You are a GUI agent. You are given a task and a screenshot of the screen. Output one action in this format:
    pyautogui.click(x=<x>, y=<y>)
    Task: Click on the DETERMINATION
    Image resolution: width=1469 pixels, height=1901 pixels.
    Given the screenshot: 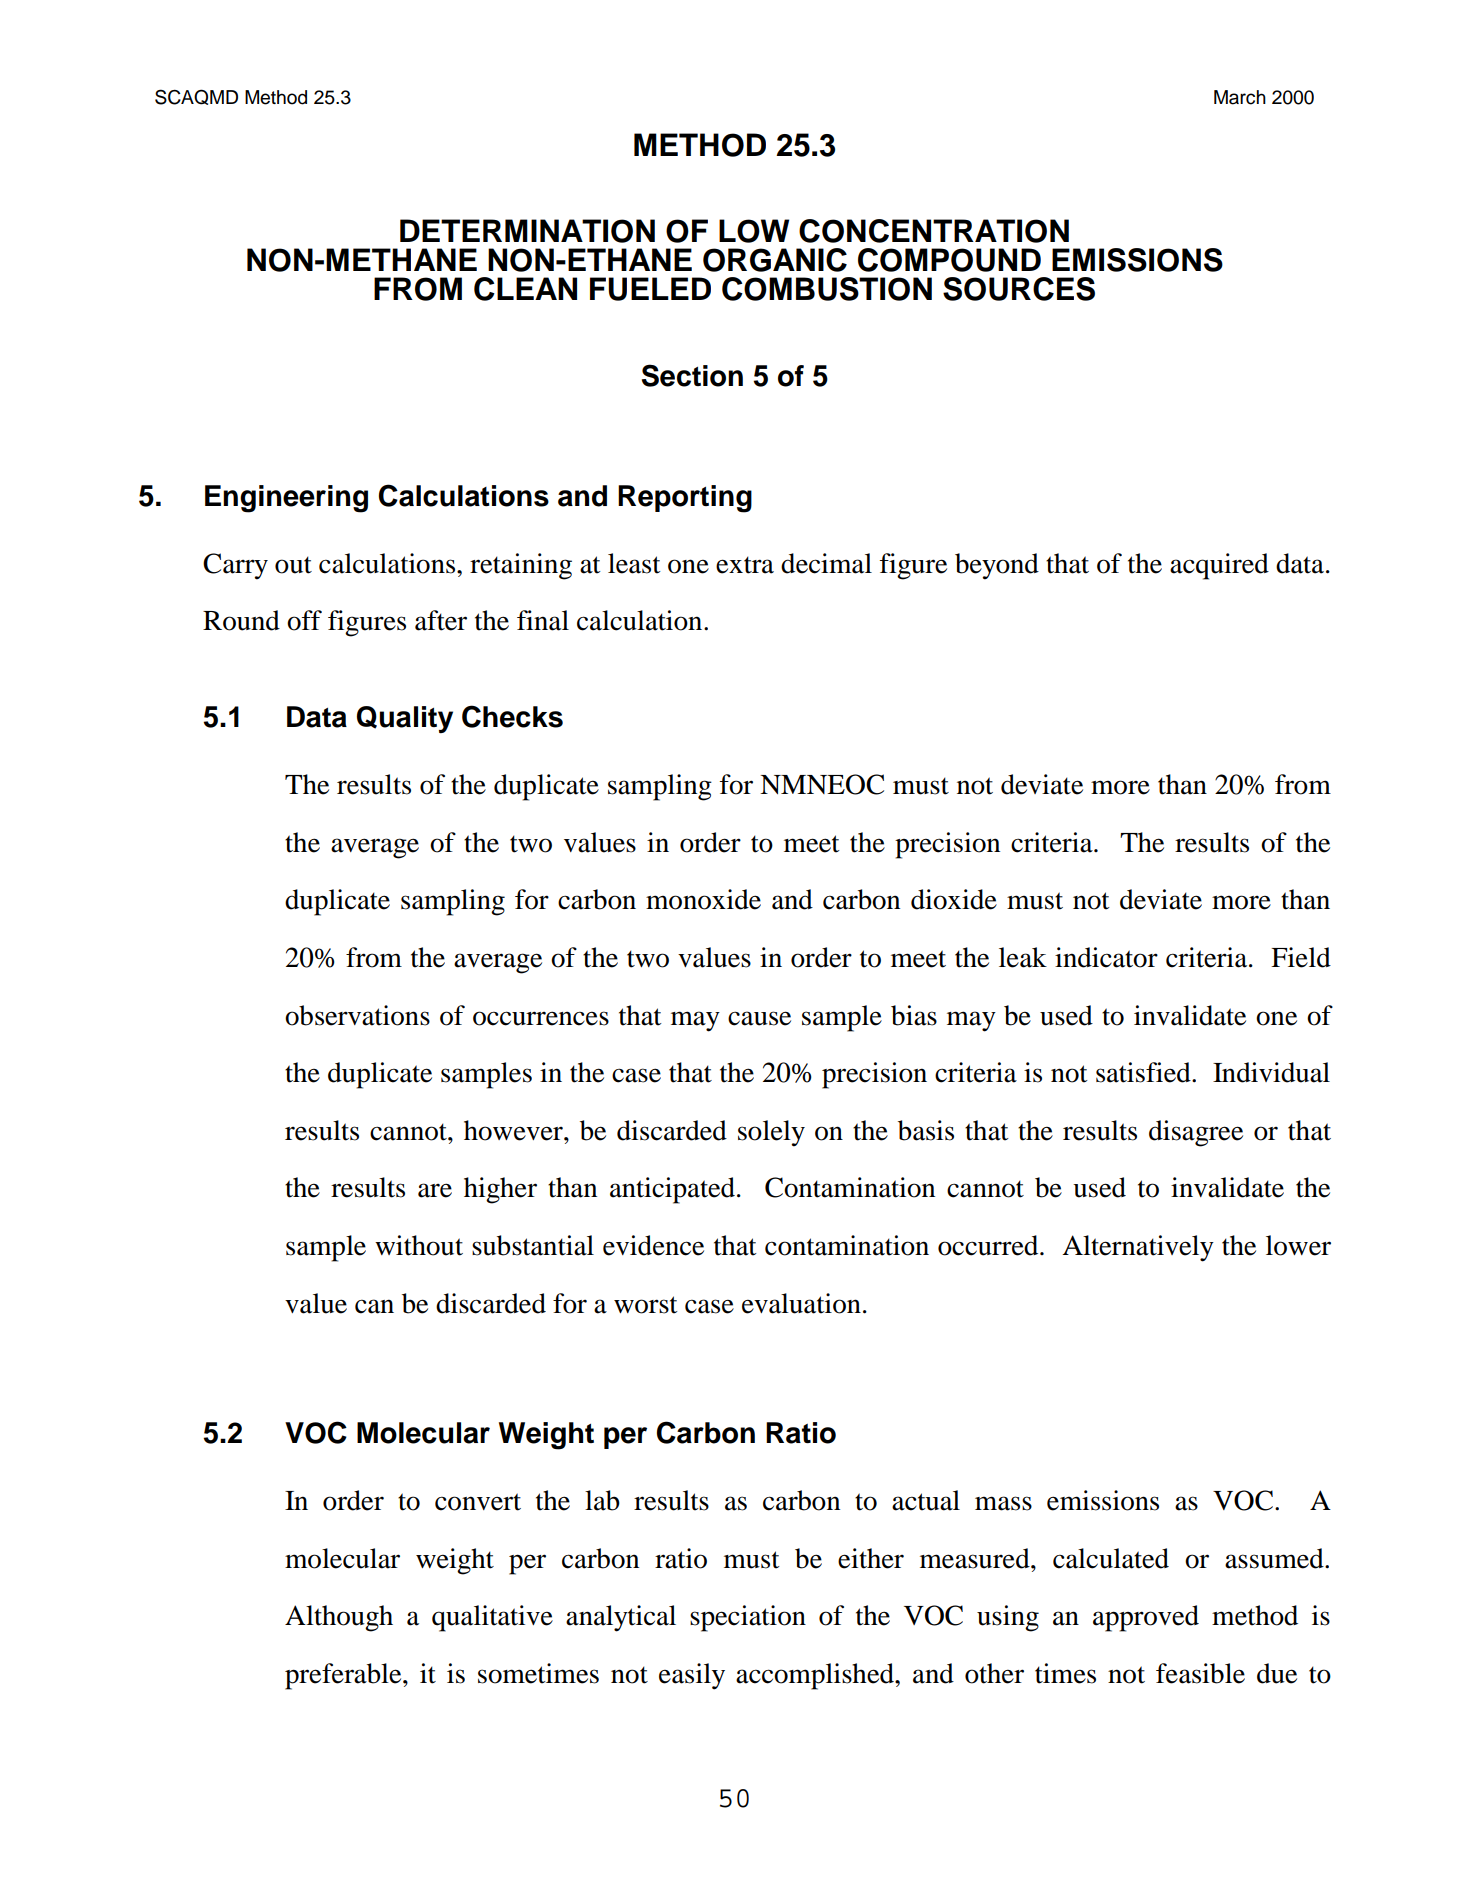 What is the action you would take?
    pyautogui.click(x=527, y=231)
